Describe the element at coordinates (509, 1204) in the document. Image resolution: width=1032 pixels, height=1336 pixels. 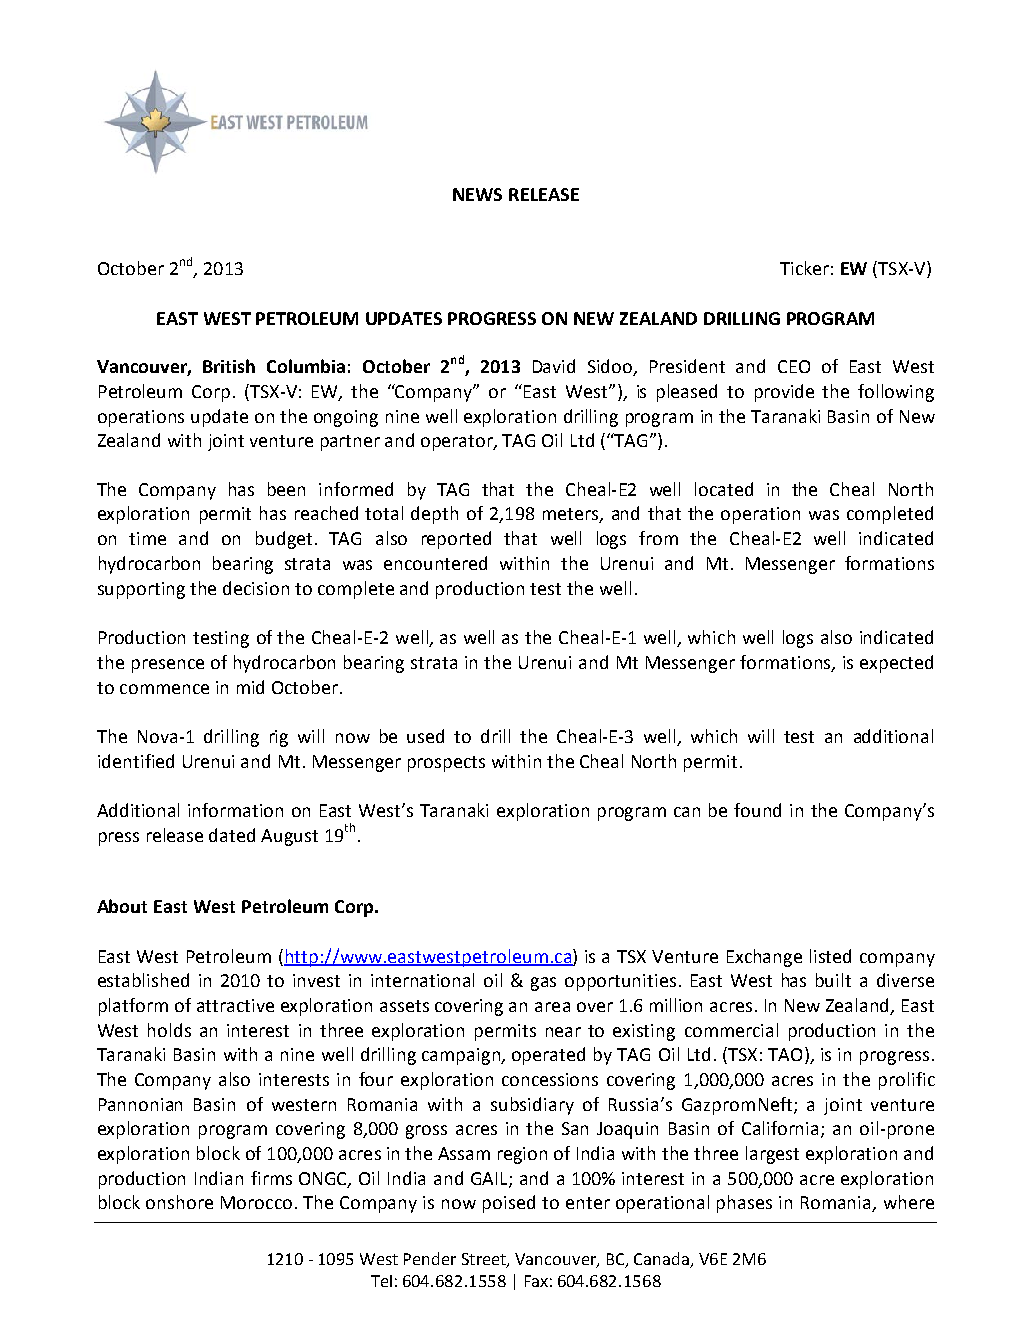
I see `poised` at that location.
